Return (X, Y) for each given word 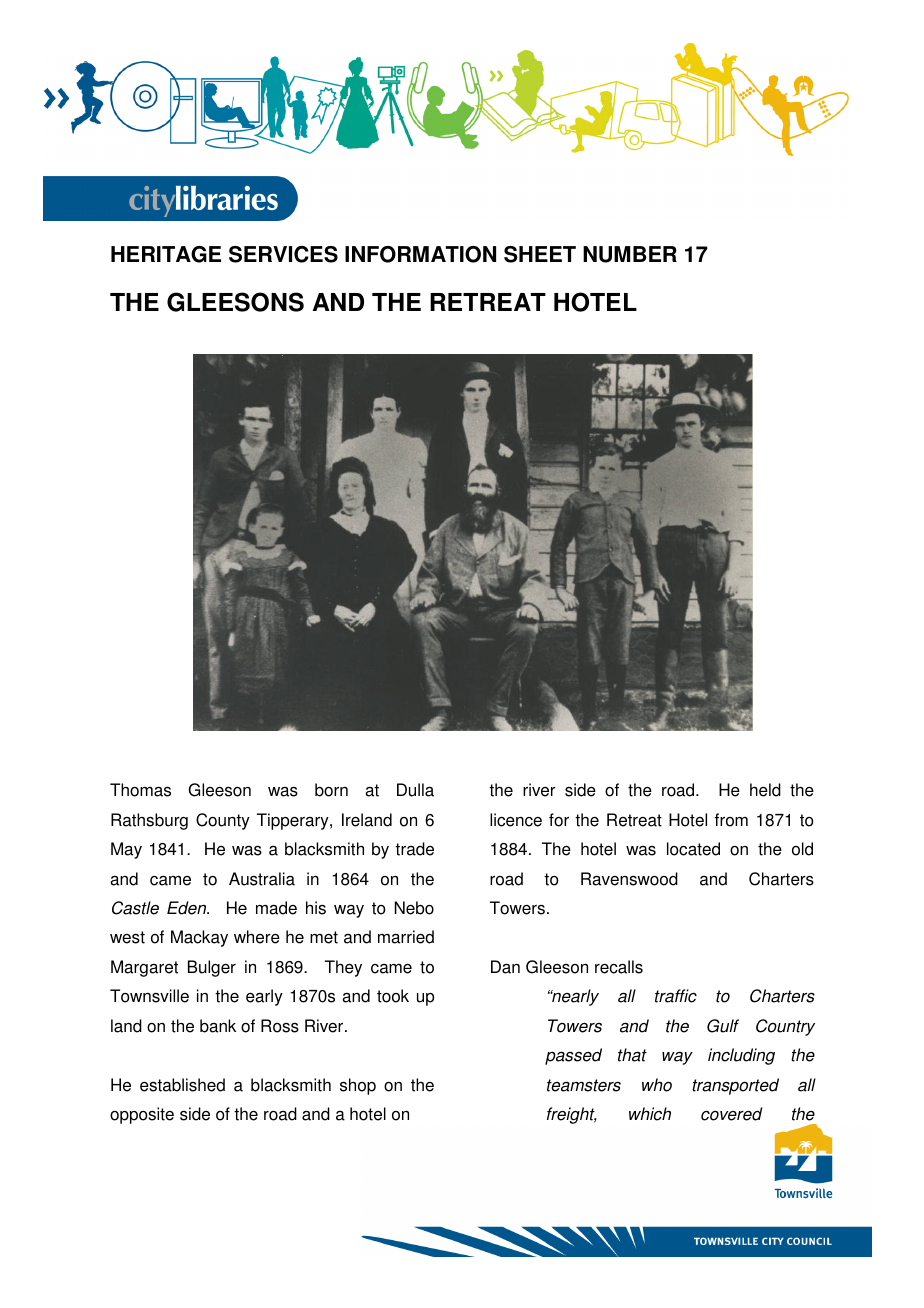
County (223, 821)
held (765, 790)
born (331, 790)
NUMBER (630, 254)
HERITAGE (166, 254)
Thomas (140, 790)
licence (516, 820)
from (731, 820)
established (182, 1085)
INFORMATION (420, 254)
